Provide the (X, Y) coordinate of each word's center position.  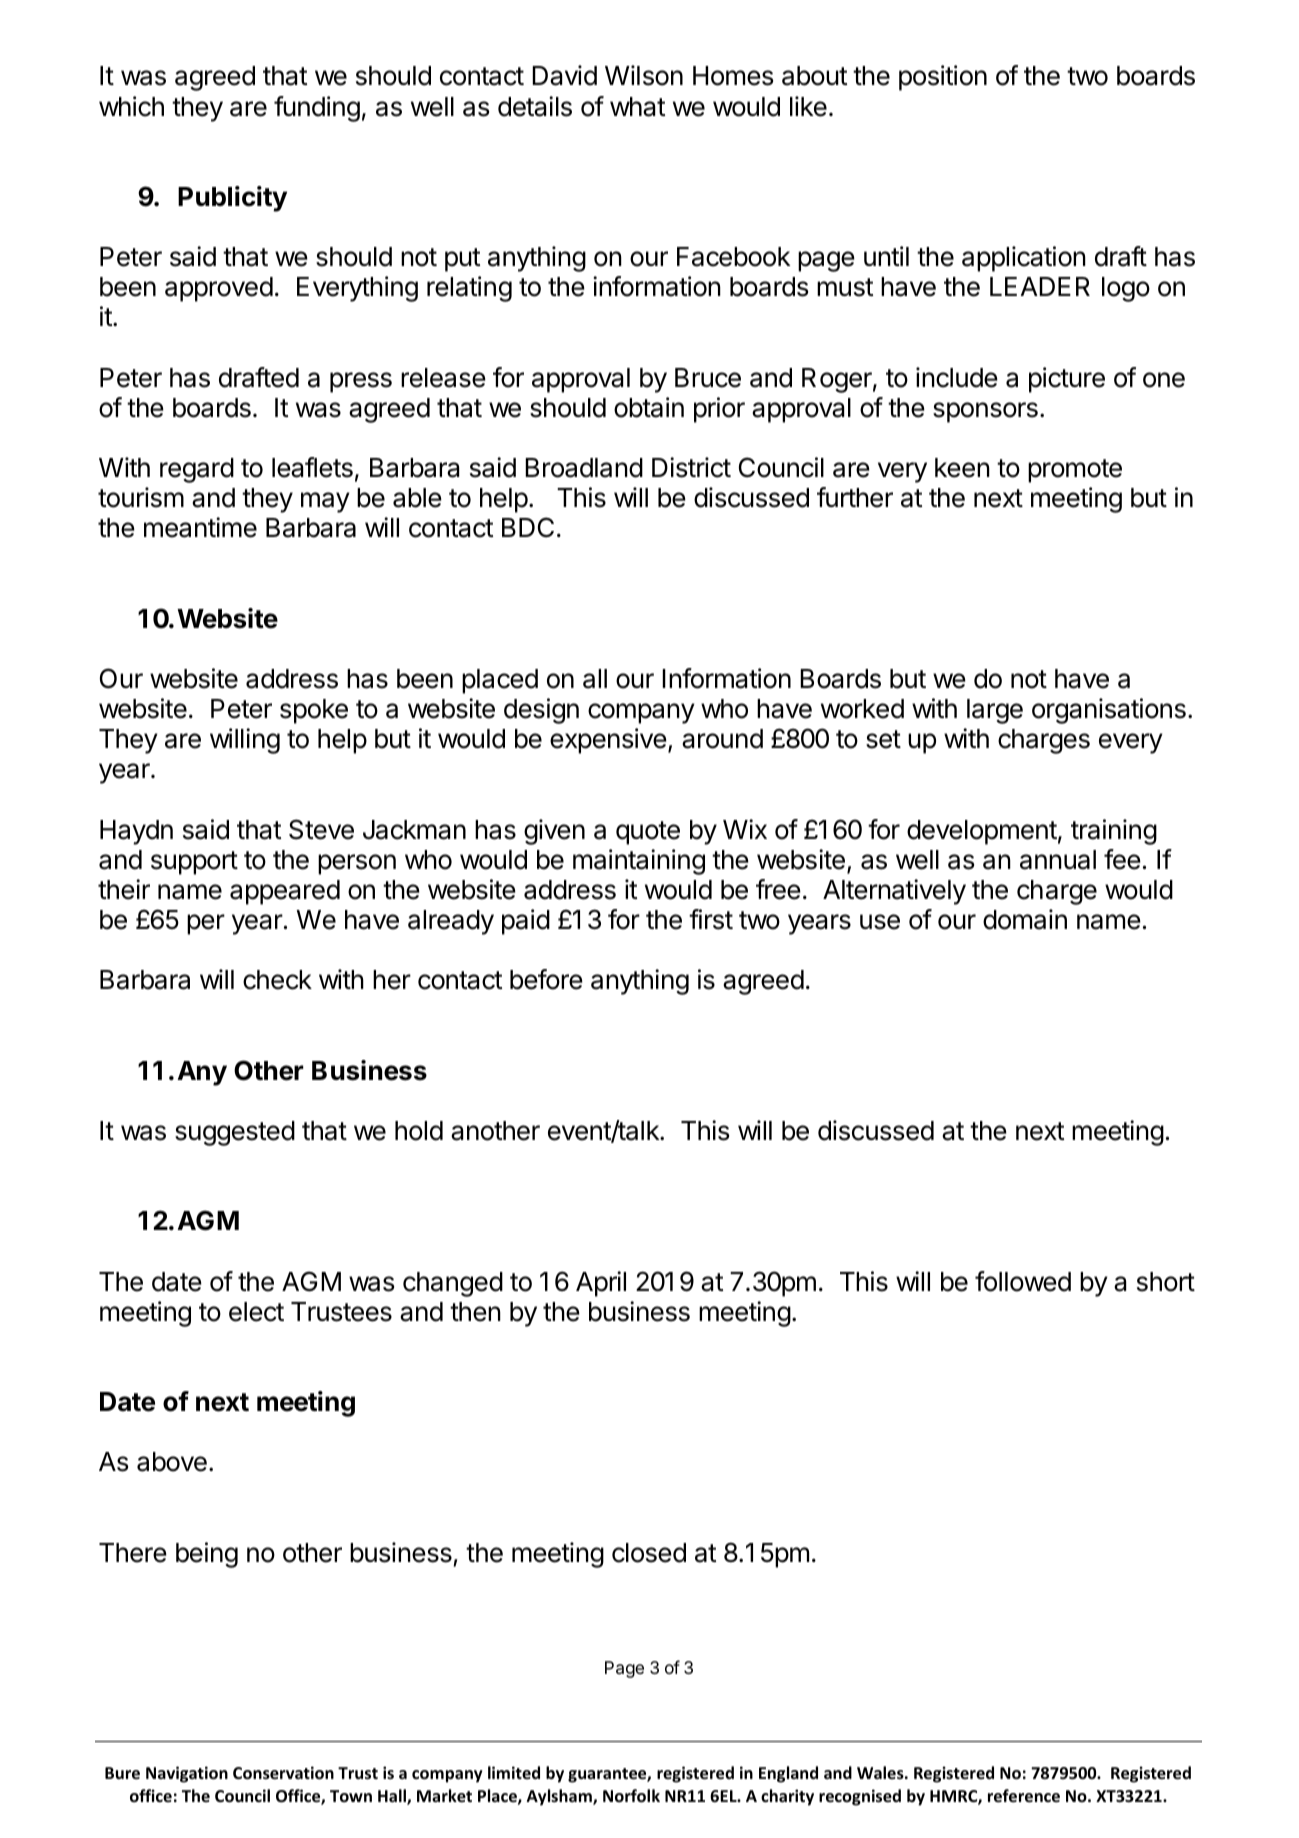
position (943, 78)
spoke (314, 711)
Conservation (283, 1773)
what (637, 107)
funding (317, 109)
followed (1023, 1281)
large (995, 711)
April (601, 1284)
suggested (235, 1133)
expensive (608, 741)
